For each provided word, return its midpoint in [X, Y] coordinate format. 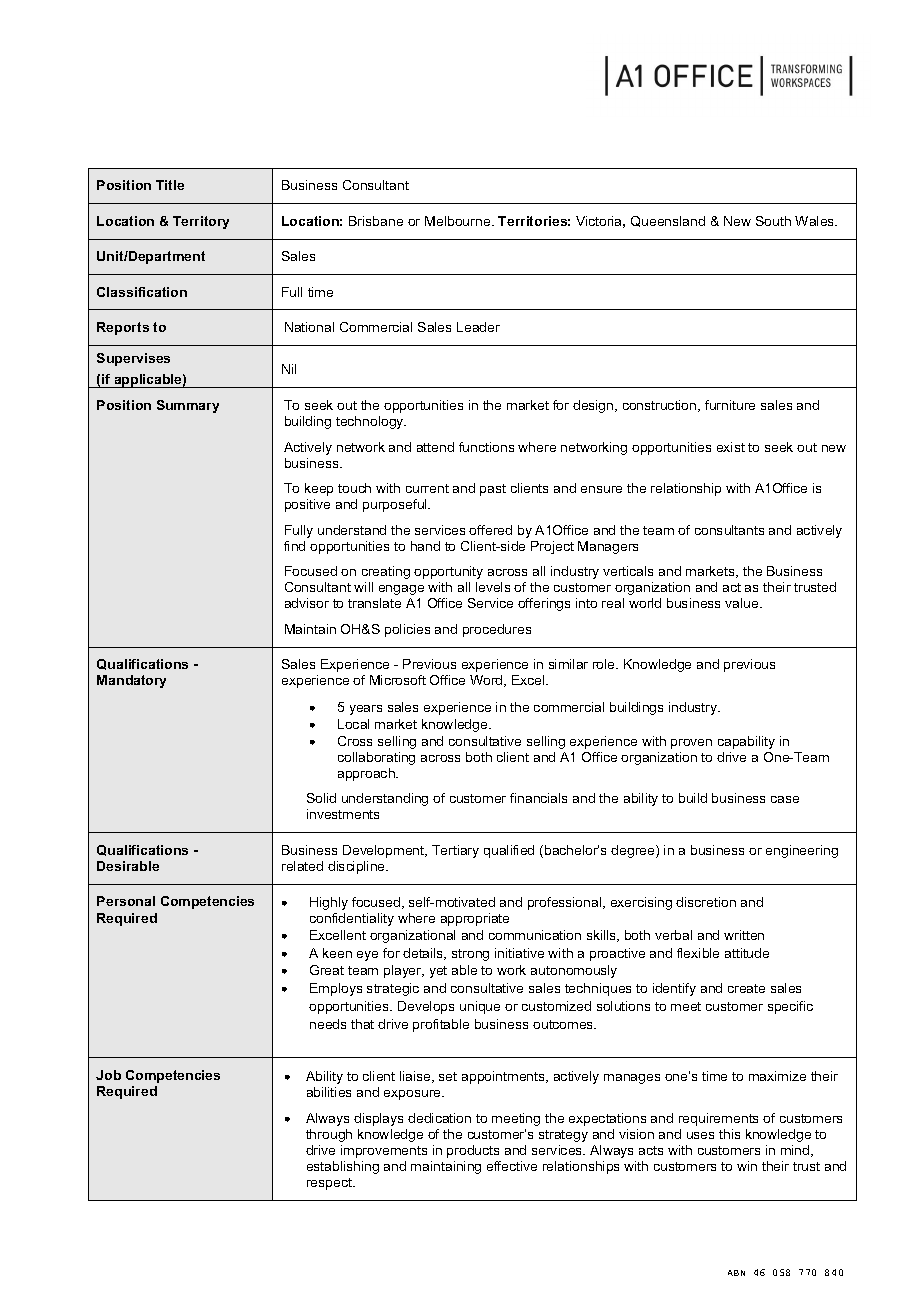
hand [425, 546]
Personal [126, 901]
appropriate [475, 919]
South [773, 221]
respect [330, 1184]
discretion [706, 902]
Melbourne [459, 221]
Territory [201, 222]
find [294, 546]
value [743, 603]
